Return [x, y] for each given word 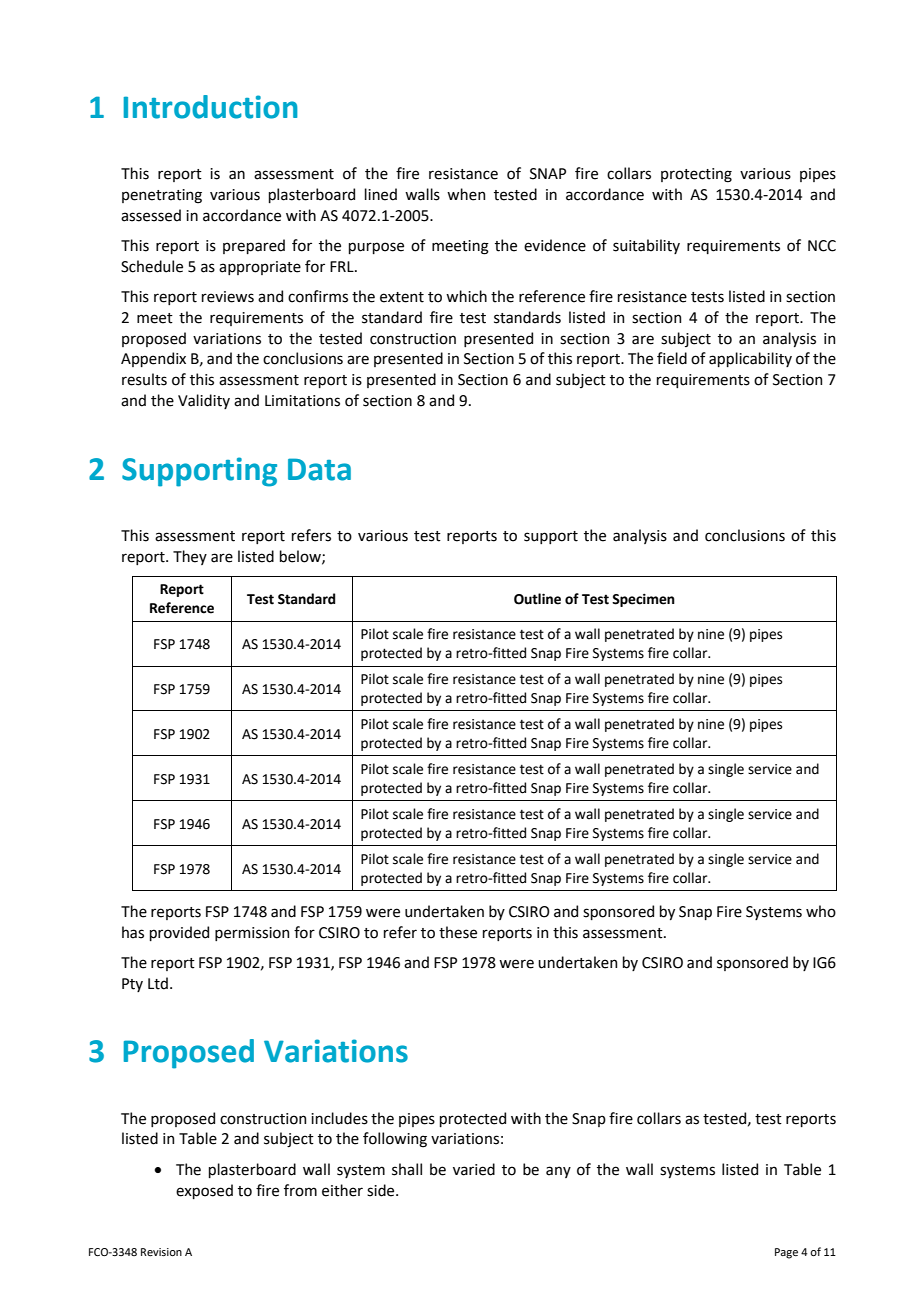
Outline [537, 599]
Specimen [643, 600]
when [466, 194]
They [190, 557]
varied [474, 1169]
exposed [204, 1191]
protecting [696, 175]
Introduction [211, 107]
